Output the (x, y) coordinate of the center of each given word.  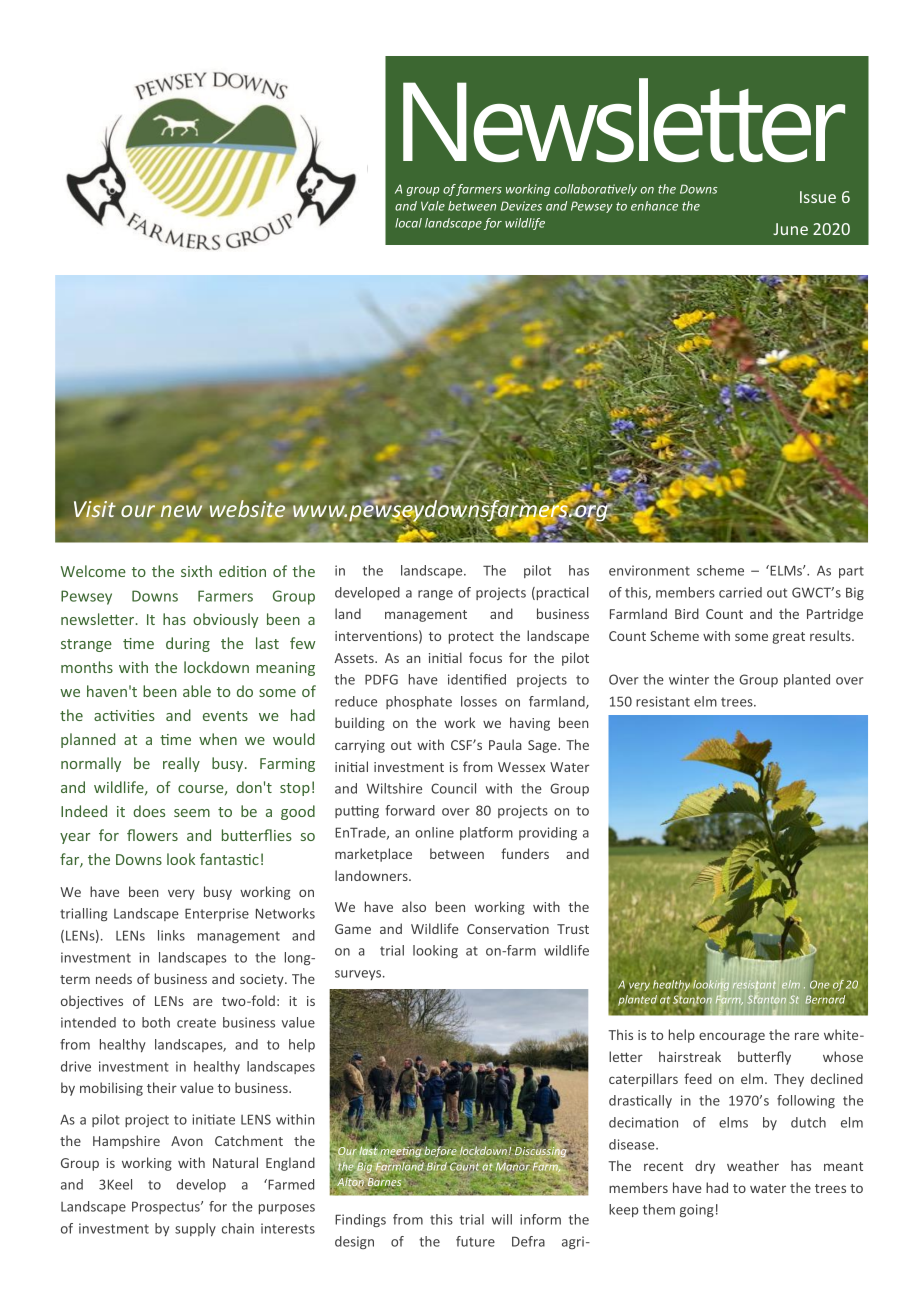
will (502, 1219)
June (790, 229)
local (408, 223)
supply (195, 1229)
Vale (433, 206)
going (697, 1210)
